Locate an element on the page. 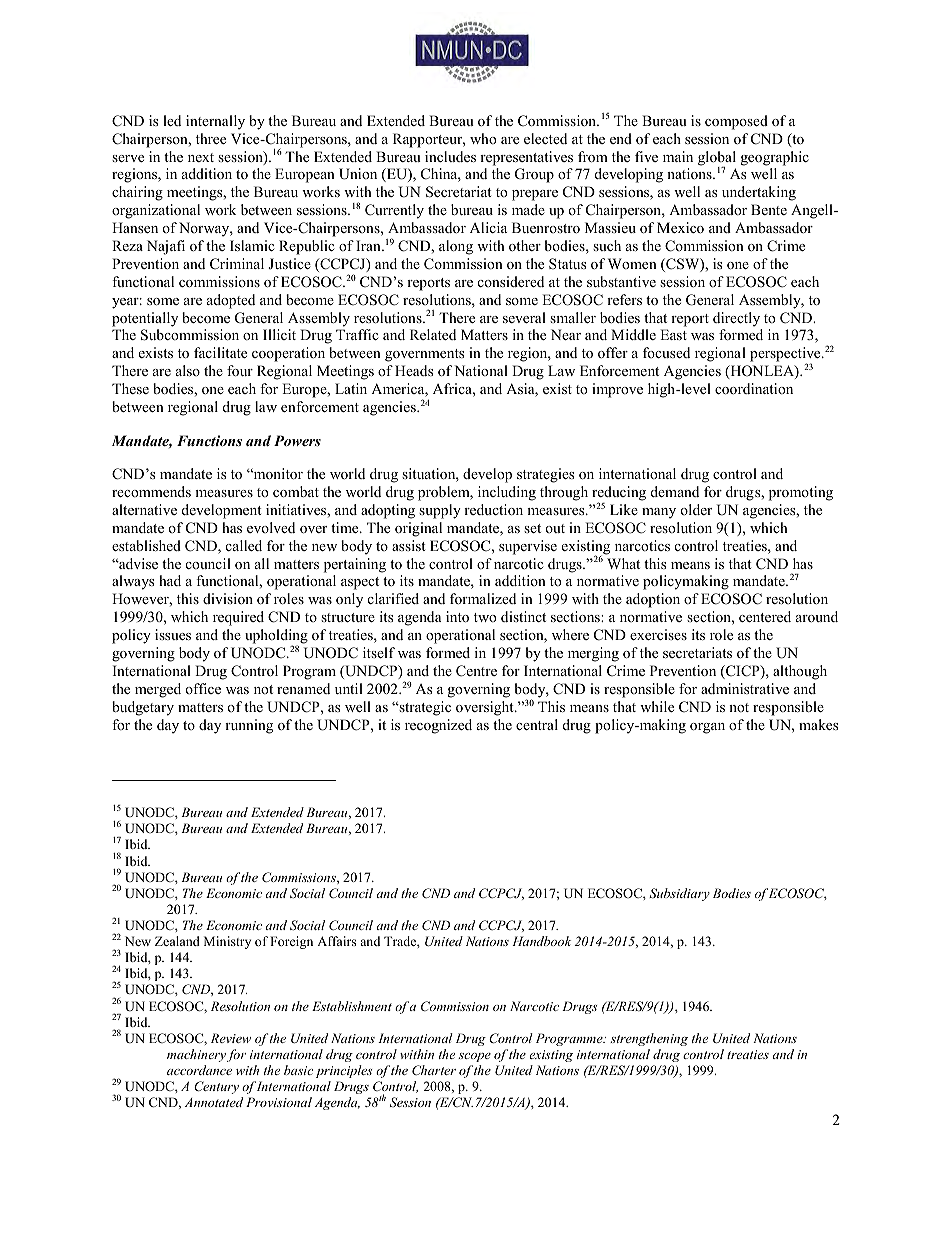  global is located at coordinates (717, 159).
